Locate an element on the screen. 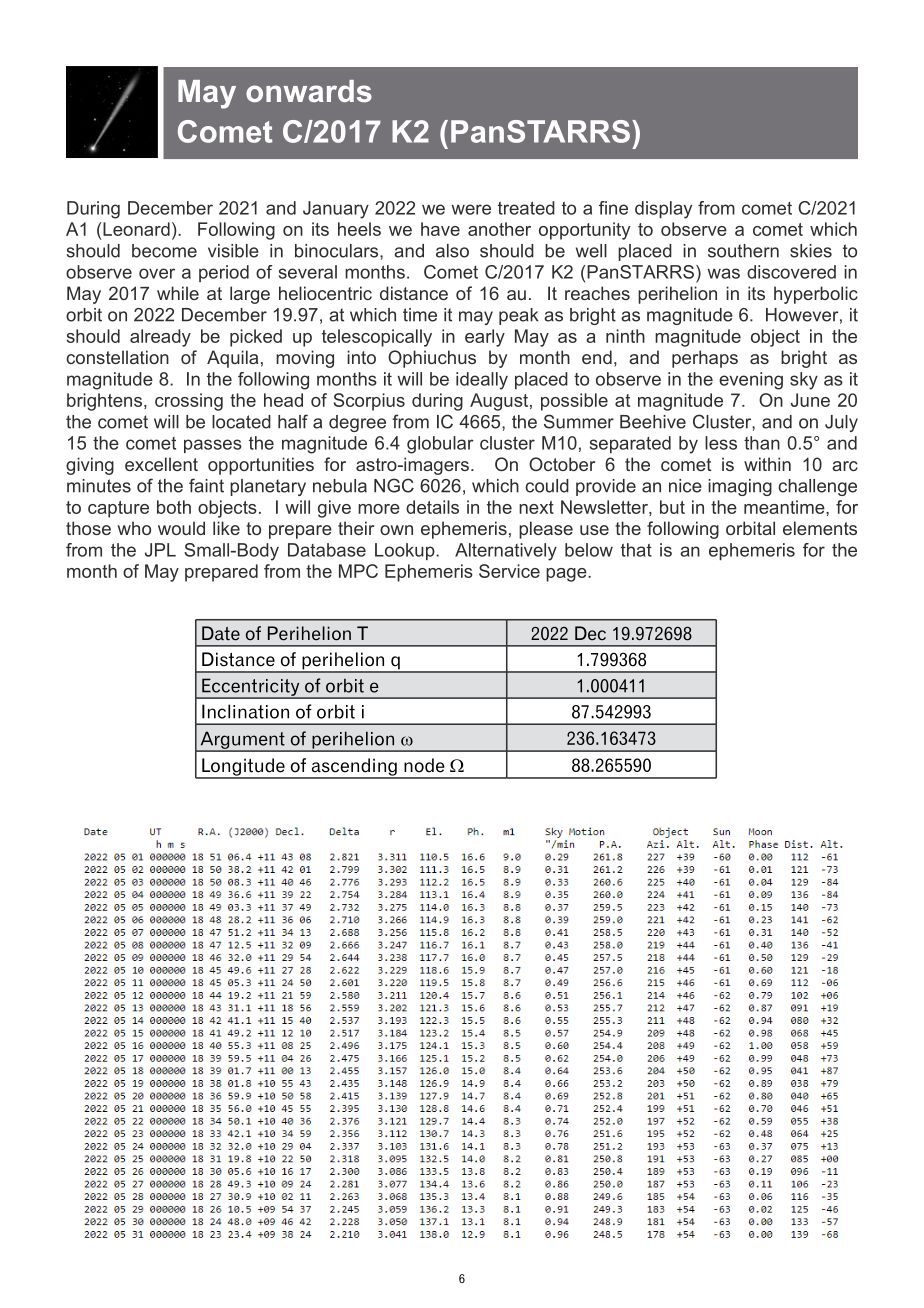 Image resolution: width=924 pixels, height=1308 pixels. globular is located at coordinates (440, 445).
